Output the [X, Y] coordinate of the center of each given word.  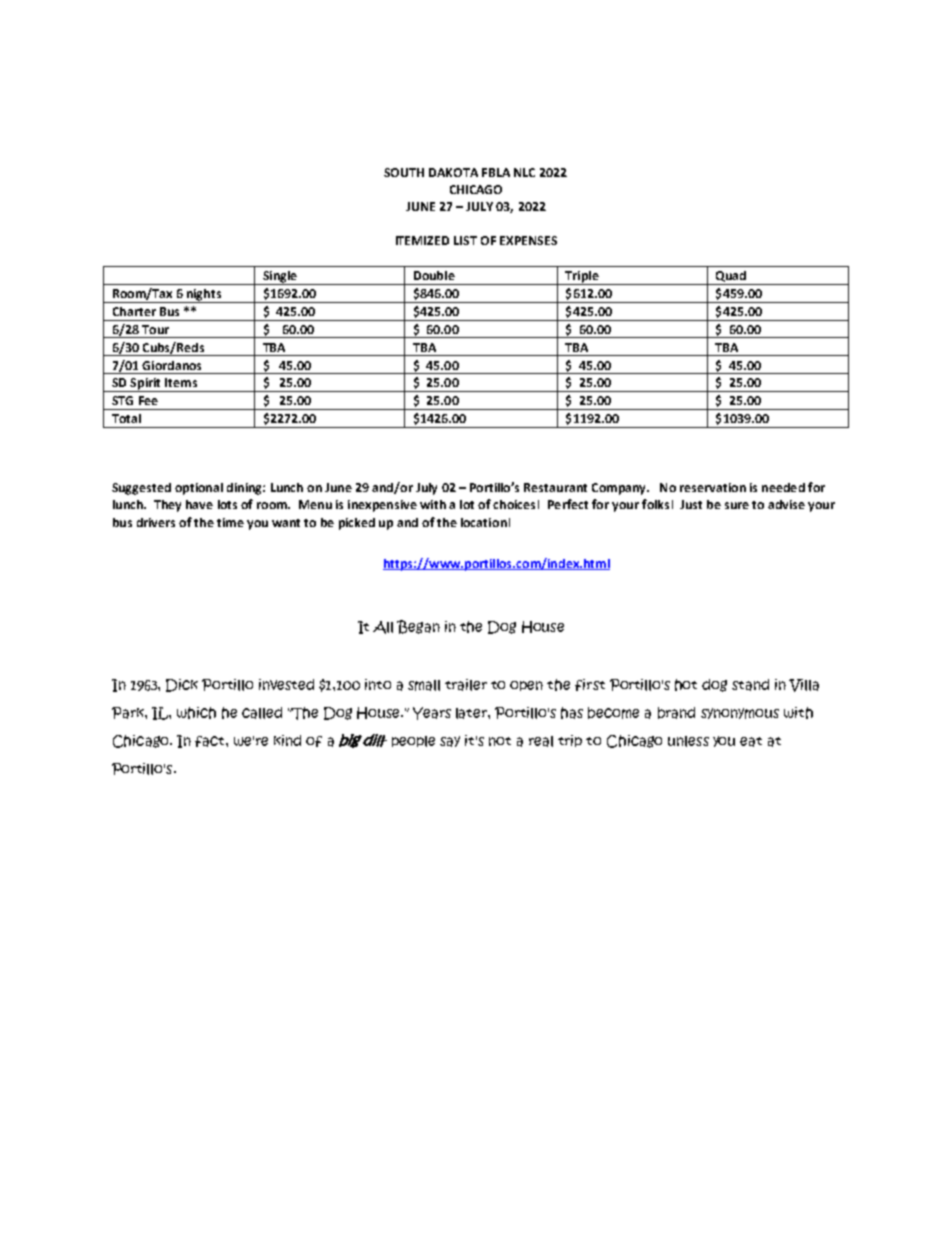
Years [432, 713]
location [484, 522]
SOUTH [404, 172]
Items [181, 382]
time [230, 522]
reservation [713, 487]
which [196, 713]
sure [737, 505]
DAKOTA [453, 172]
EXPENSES [528, 240]
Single [280, 278]
